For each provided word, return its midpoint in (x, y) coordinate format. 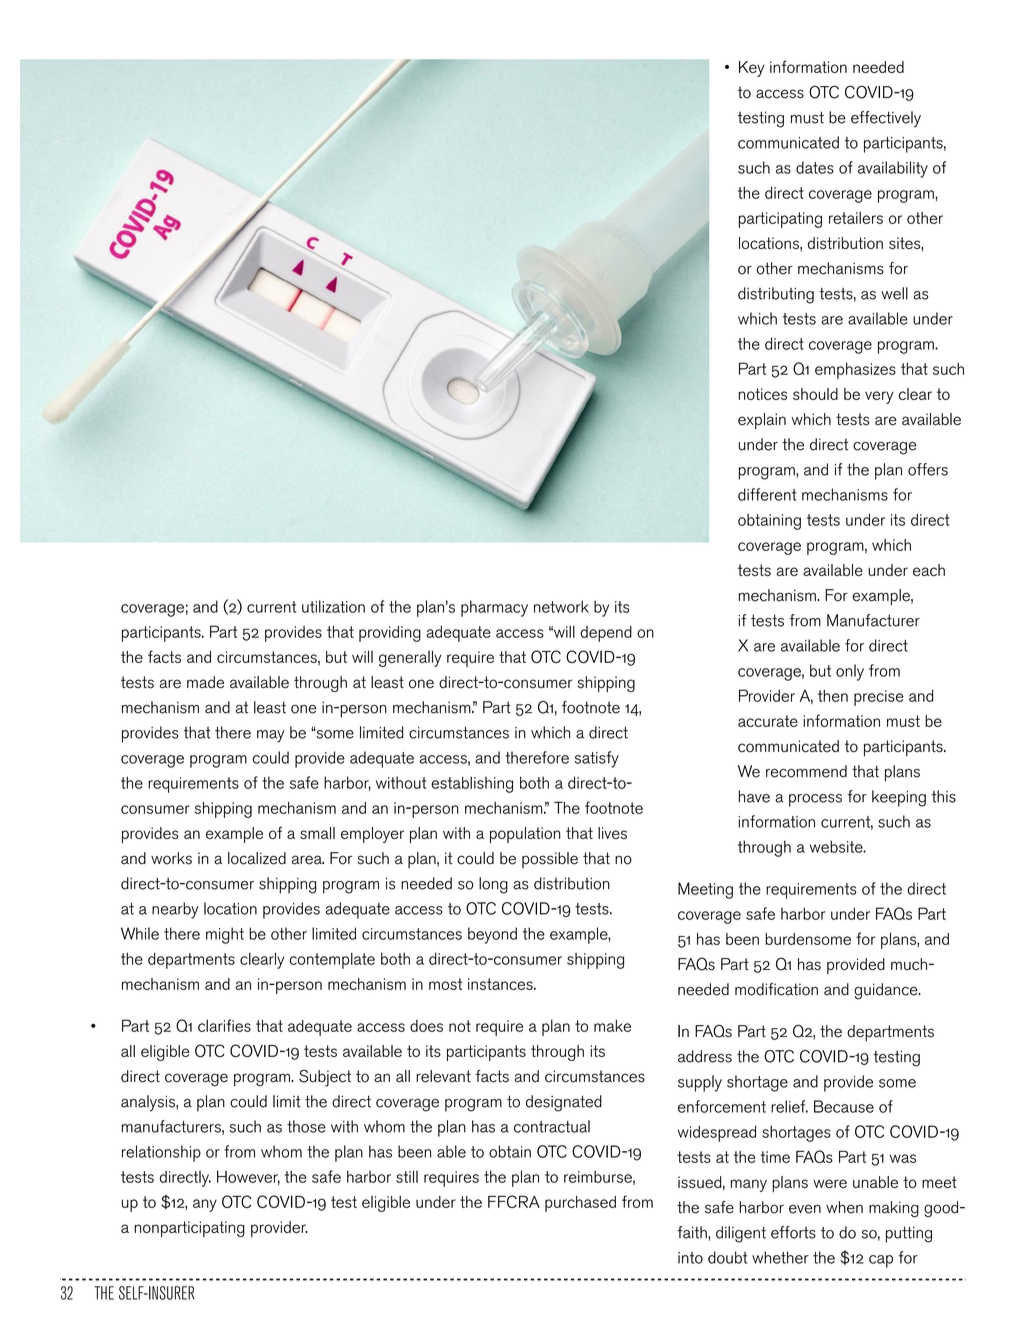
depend (606, 634)
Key (752, 69)
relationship (161, 1153)
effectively (886, 119)
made (205, 682)
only (850, 672)
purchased (580, 1204)
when (844, 1207)
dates (815, 167)
